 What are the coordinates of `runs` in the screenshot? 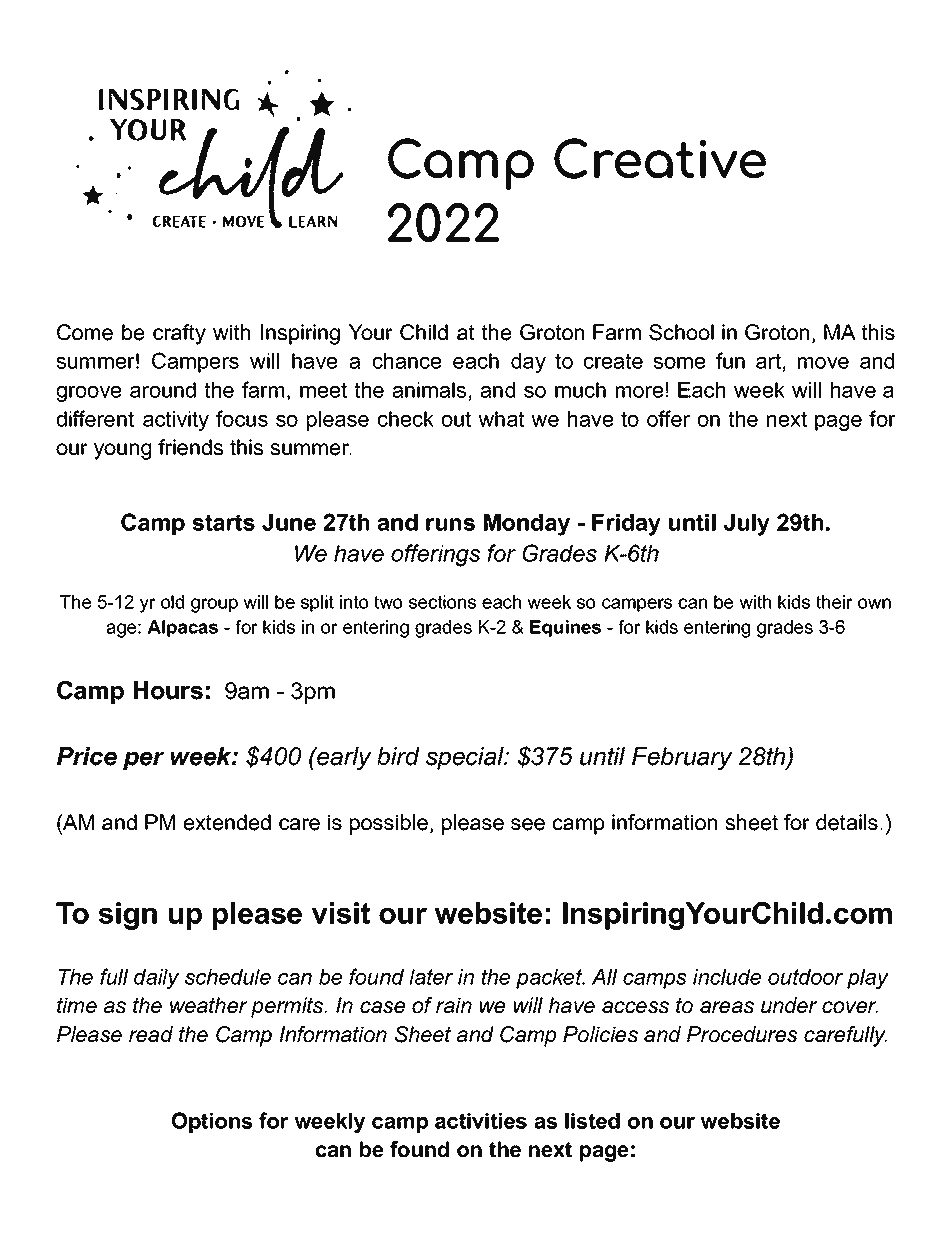 It's located at (450, 524).
